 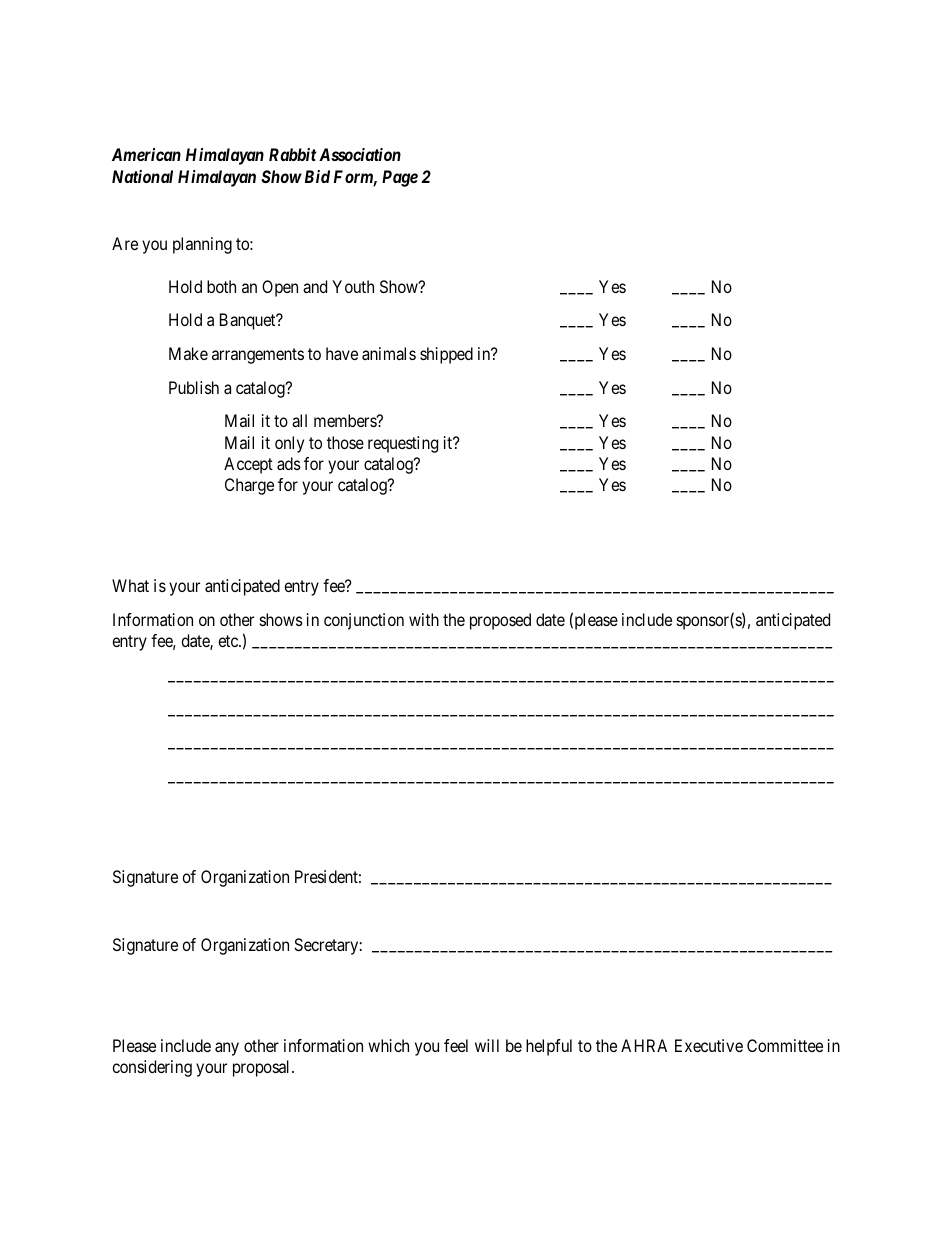 What do you see at coordinates (227, 1049) in the document?
I see `any` at bounding box center [227, 1049].
